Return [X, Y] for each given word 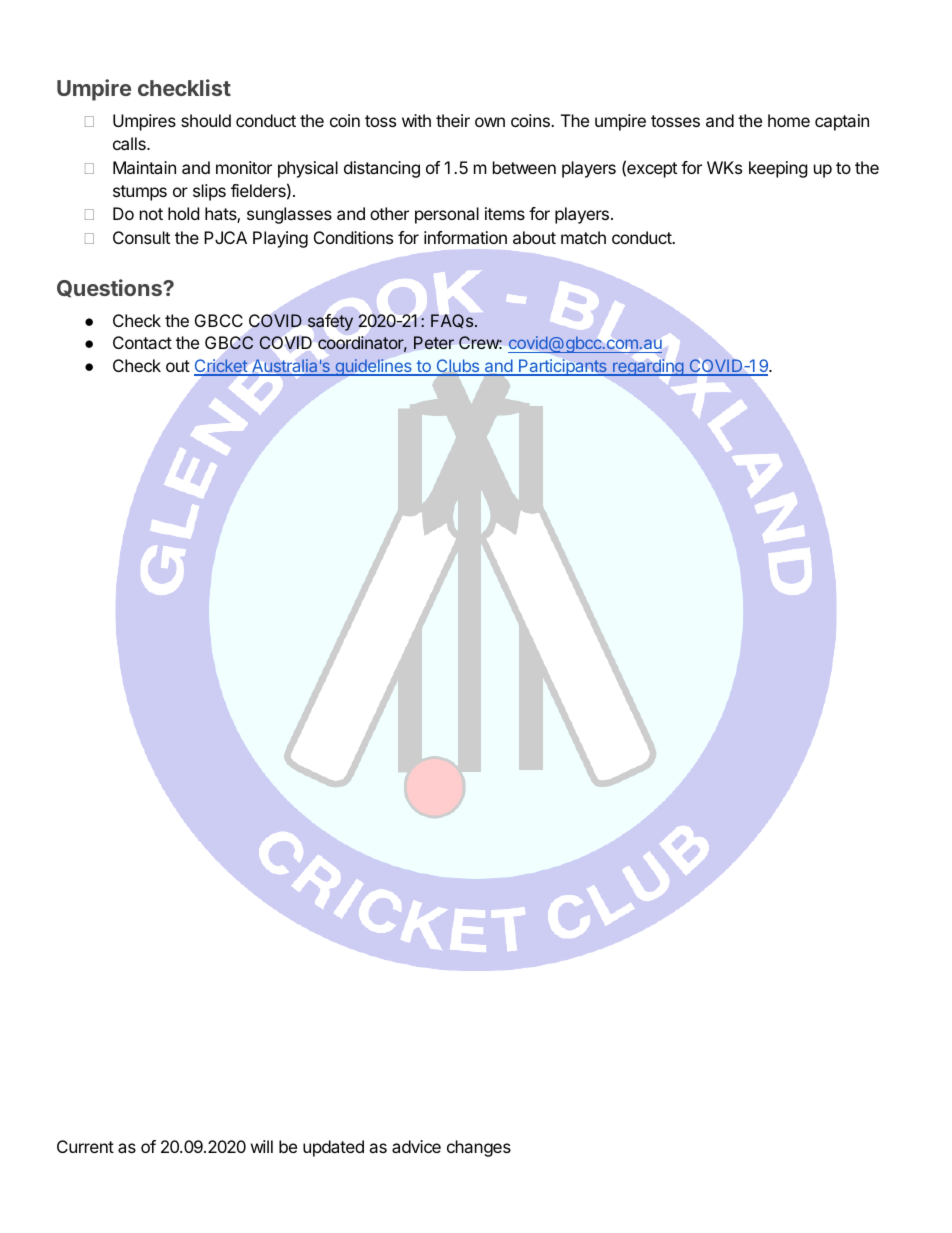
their [453, 120]
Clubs [457, 367]
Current [85, 1146]
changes [479, 1148]
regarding [648, 367]
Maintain [144, 167]
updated [333, 1148]
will [262, 1146]
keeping [778, 169]
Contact [142, 342]
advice [416, 1146]
